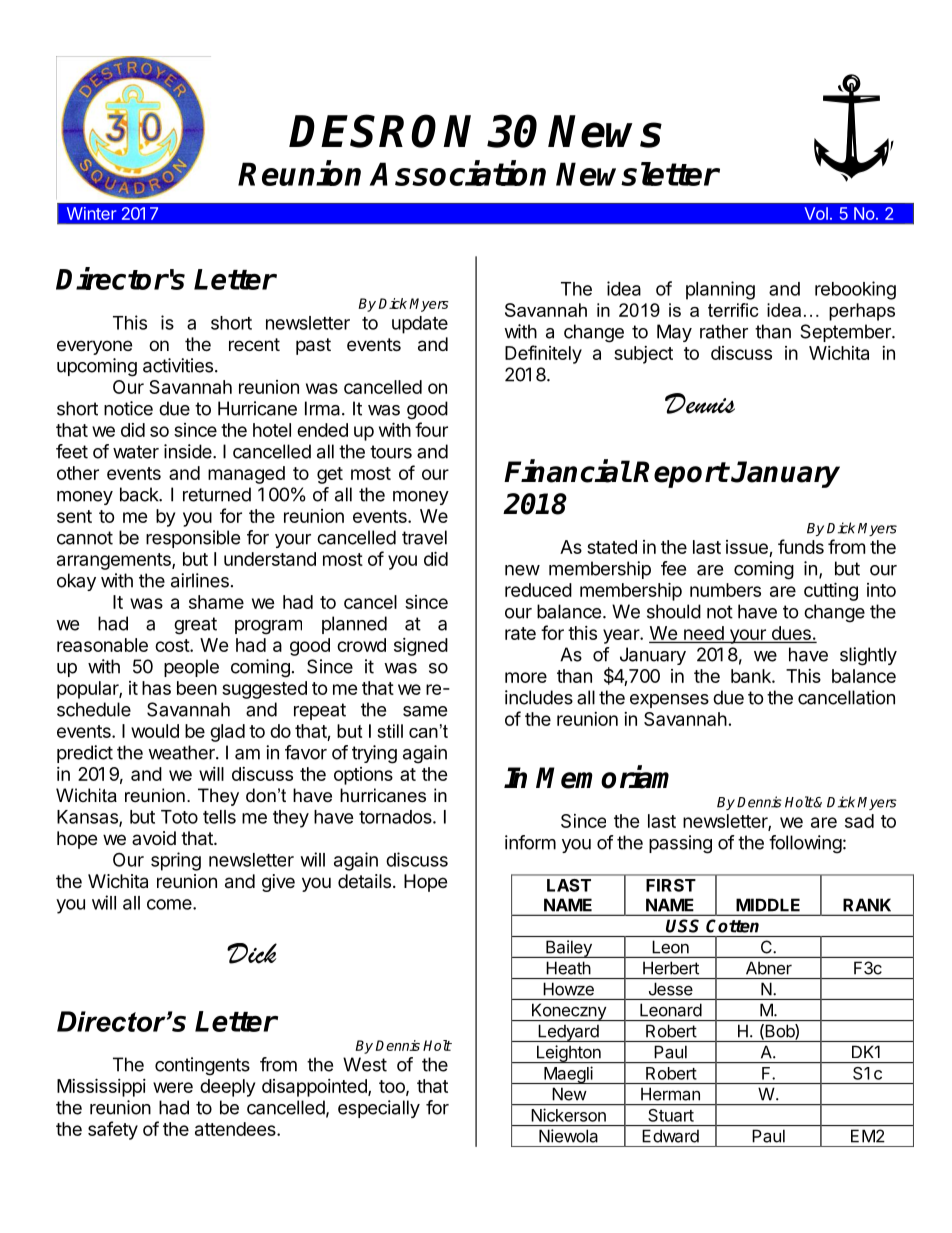  Describe the element at coordinates (520, 633) in the image. I see `rate` at that location.
